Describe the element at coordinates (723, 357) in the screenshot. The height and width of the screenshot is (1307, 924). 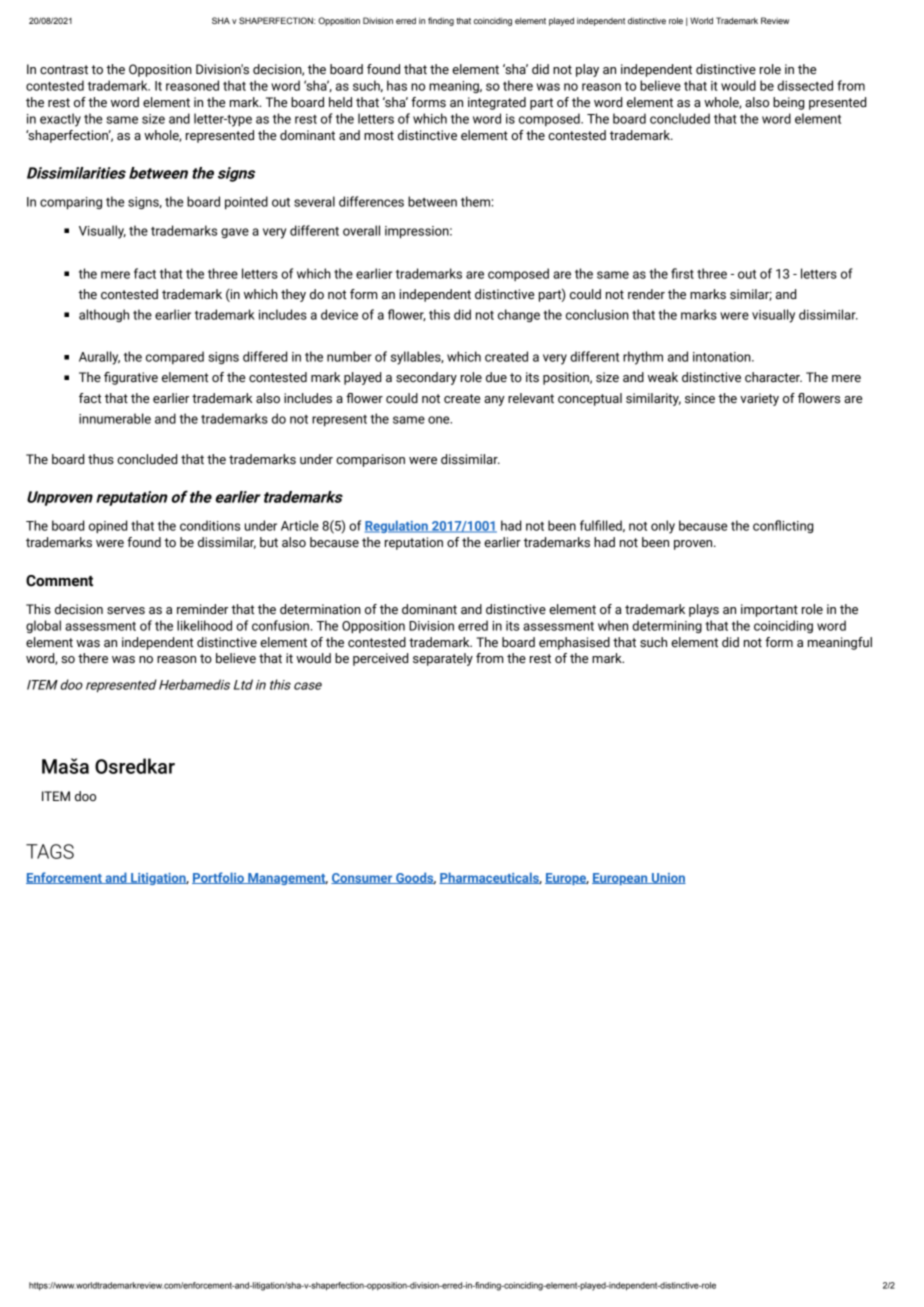
I see `intonation` at that location.
